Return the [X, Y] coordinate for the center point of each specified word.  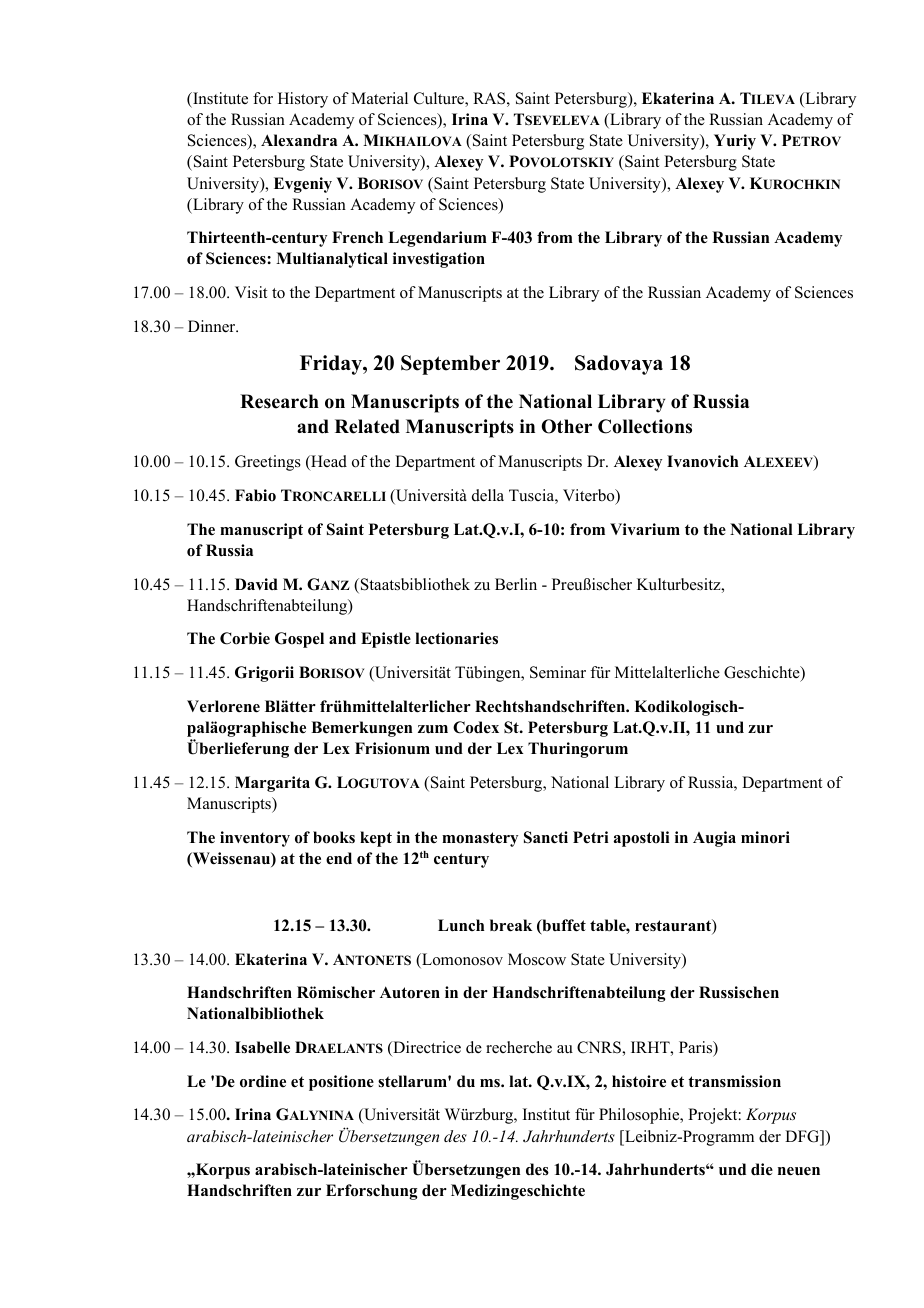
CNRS [600, 1047]
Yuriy [735, 142]
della [488, 495]
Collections [645, 426]
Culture [440, 99]
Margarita [272, 784]
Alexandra [299, 140]
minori [765, 837]
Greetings [268, 463]
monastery [480, 839]
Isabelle [262, 1047]
